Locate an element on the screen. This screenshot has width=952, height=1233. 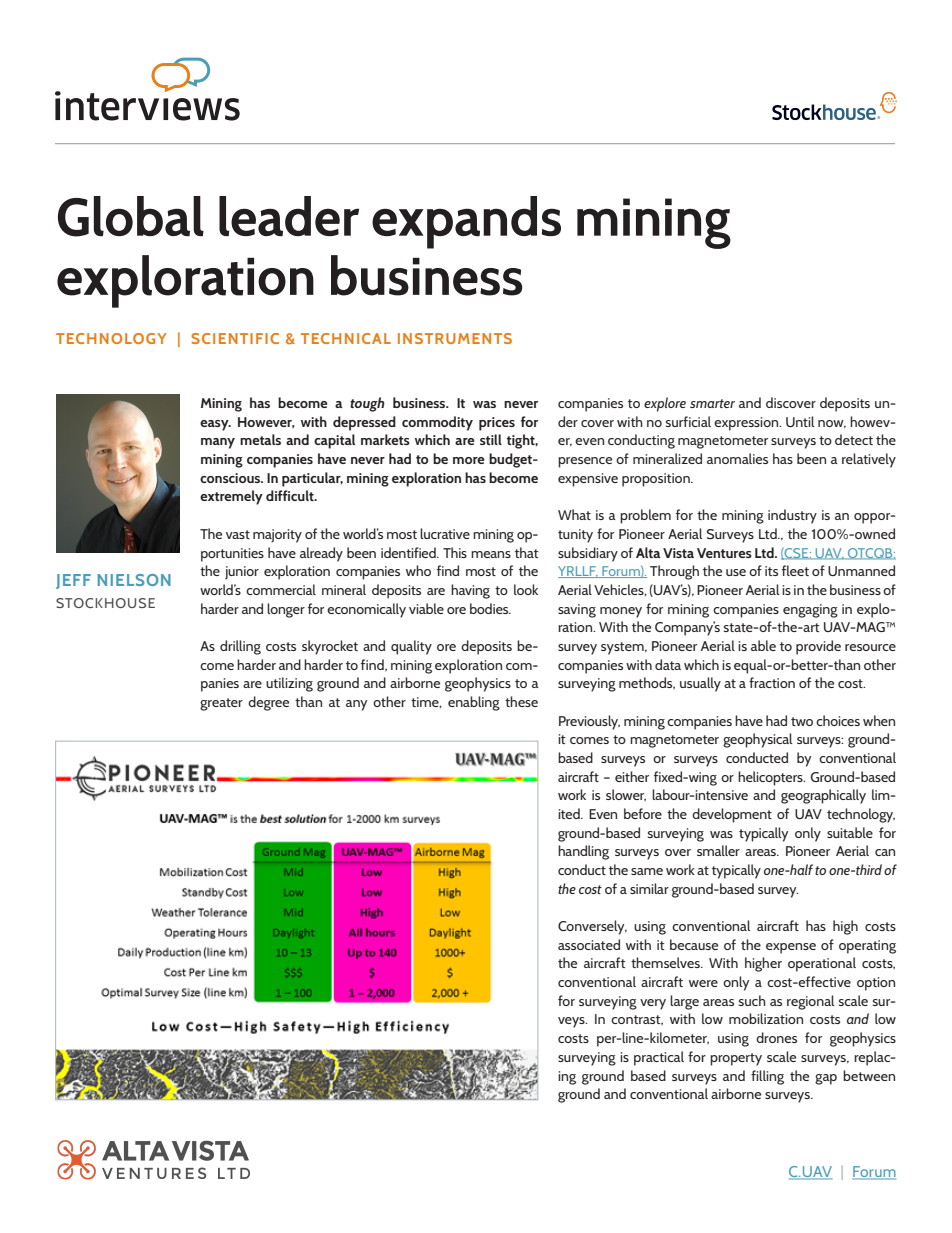
contrast is located at coordinates (637, 1020).
